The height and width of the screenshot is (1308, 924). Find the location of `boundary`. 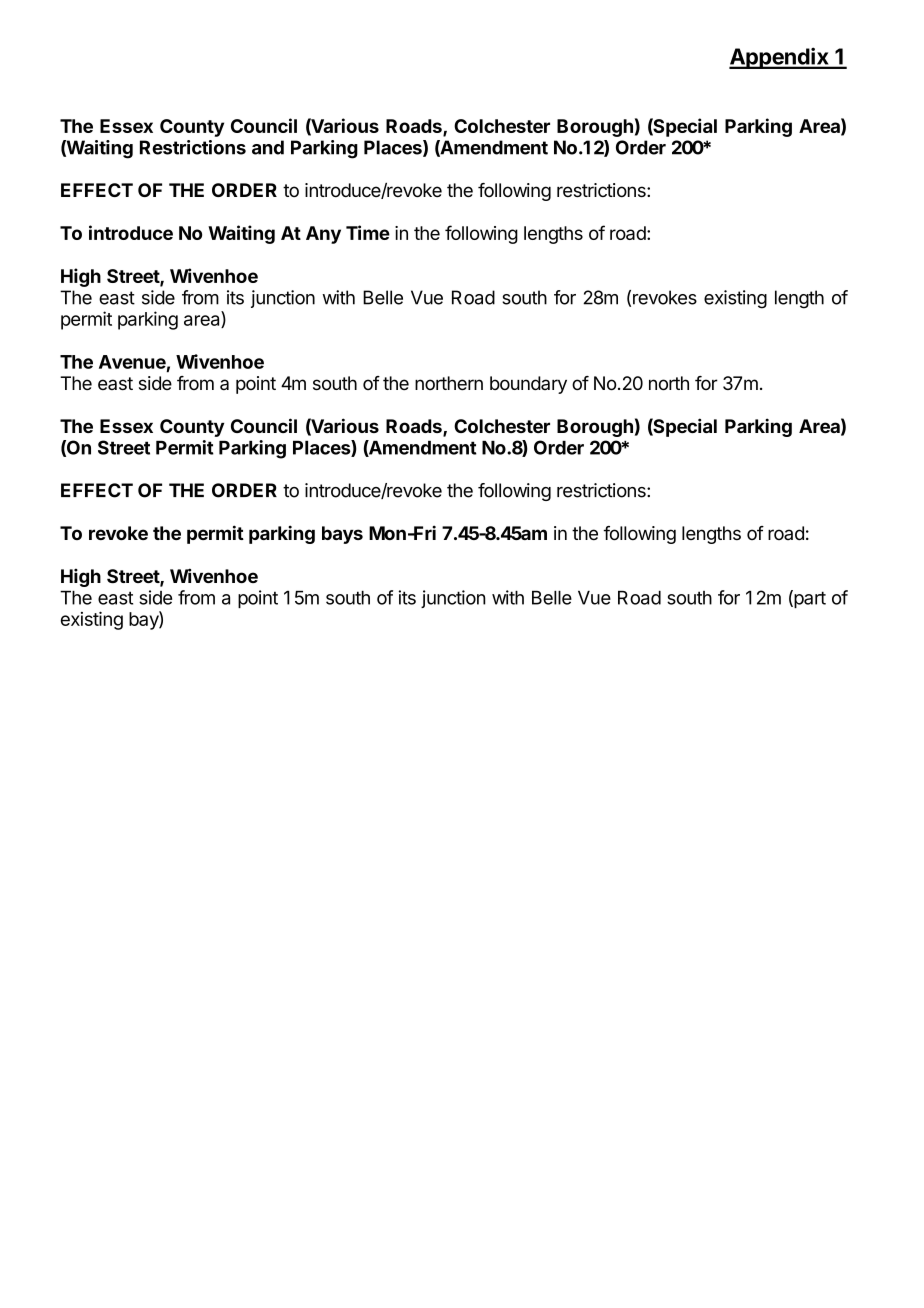

boundary is located at coordinates (528, 385).
